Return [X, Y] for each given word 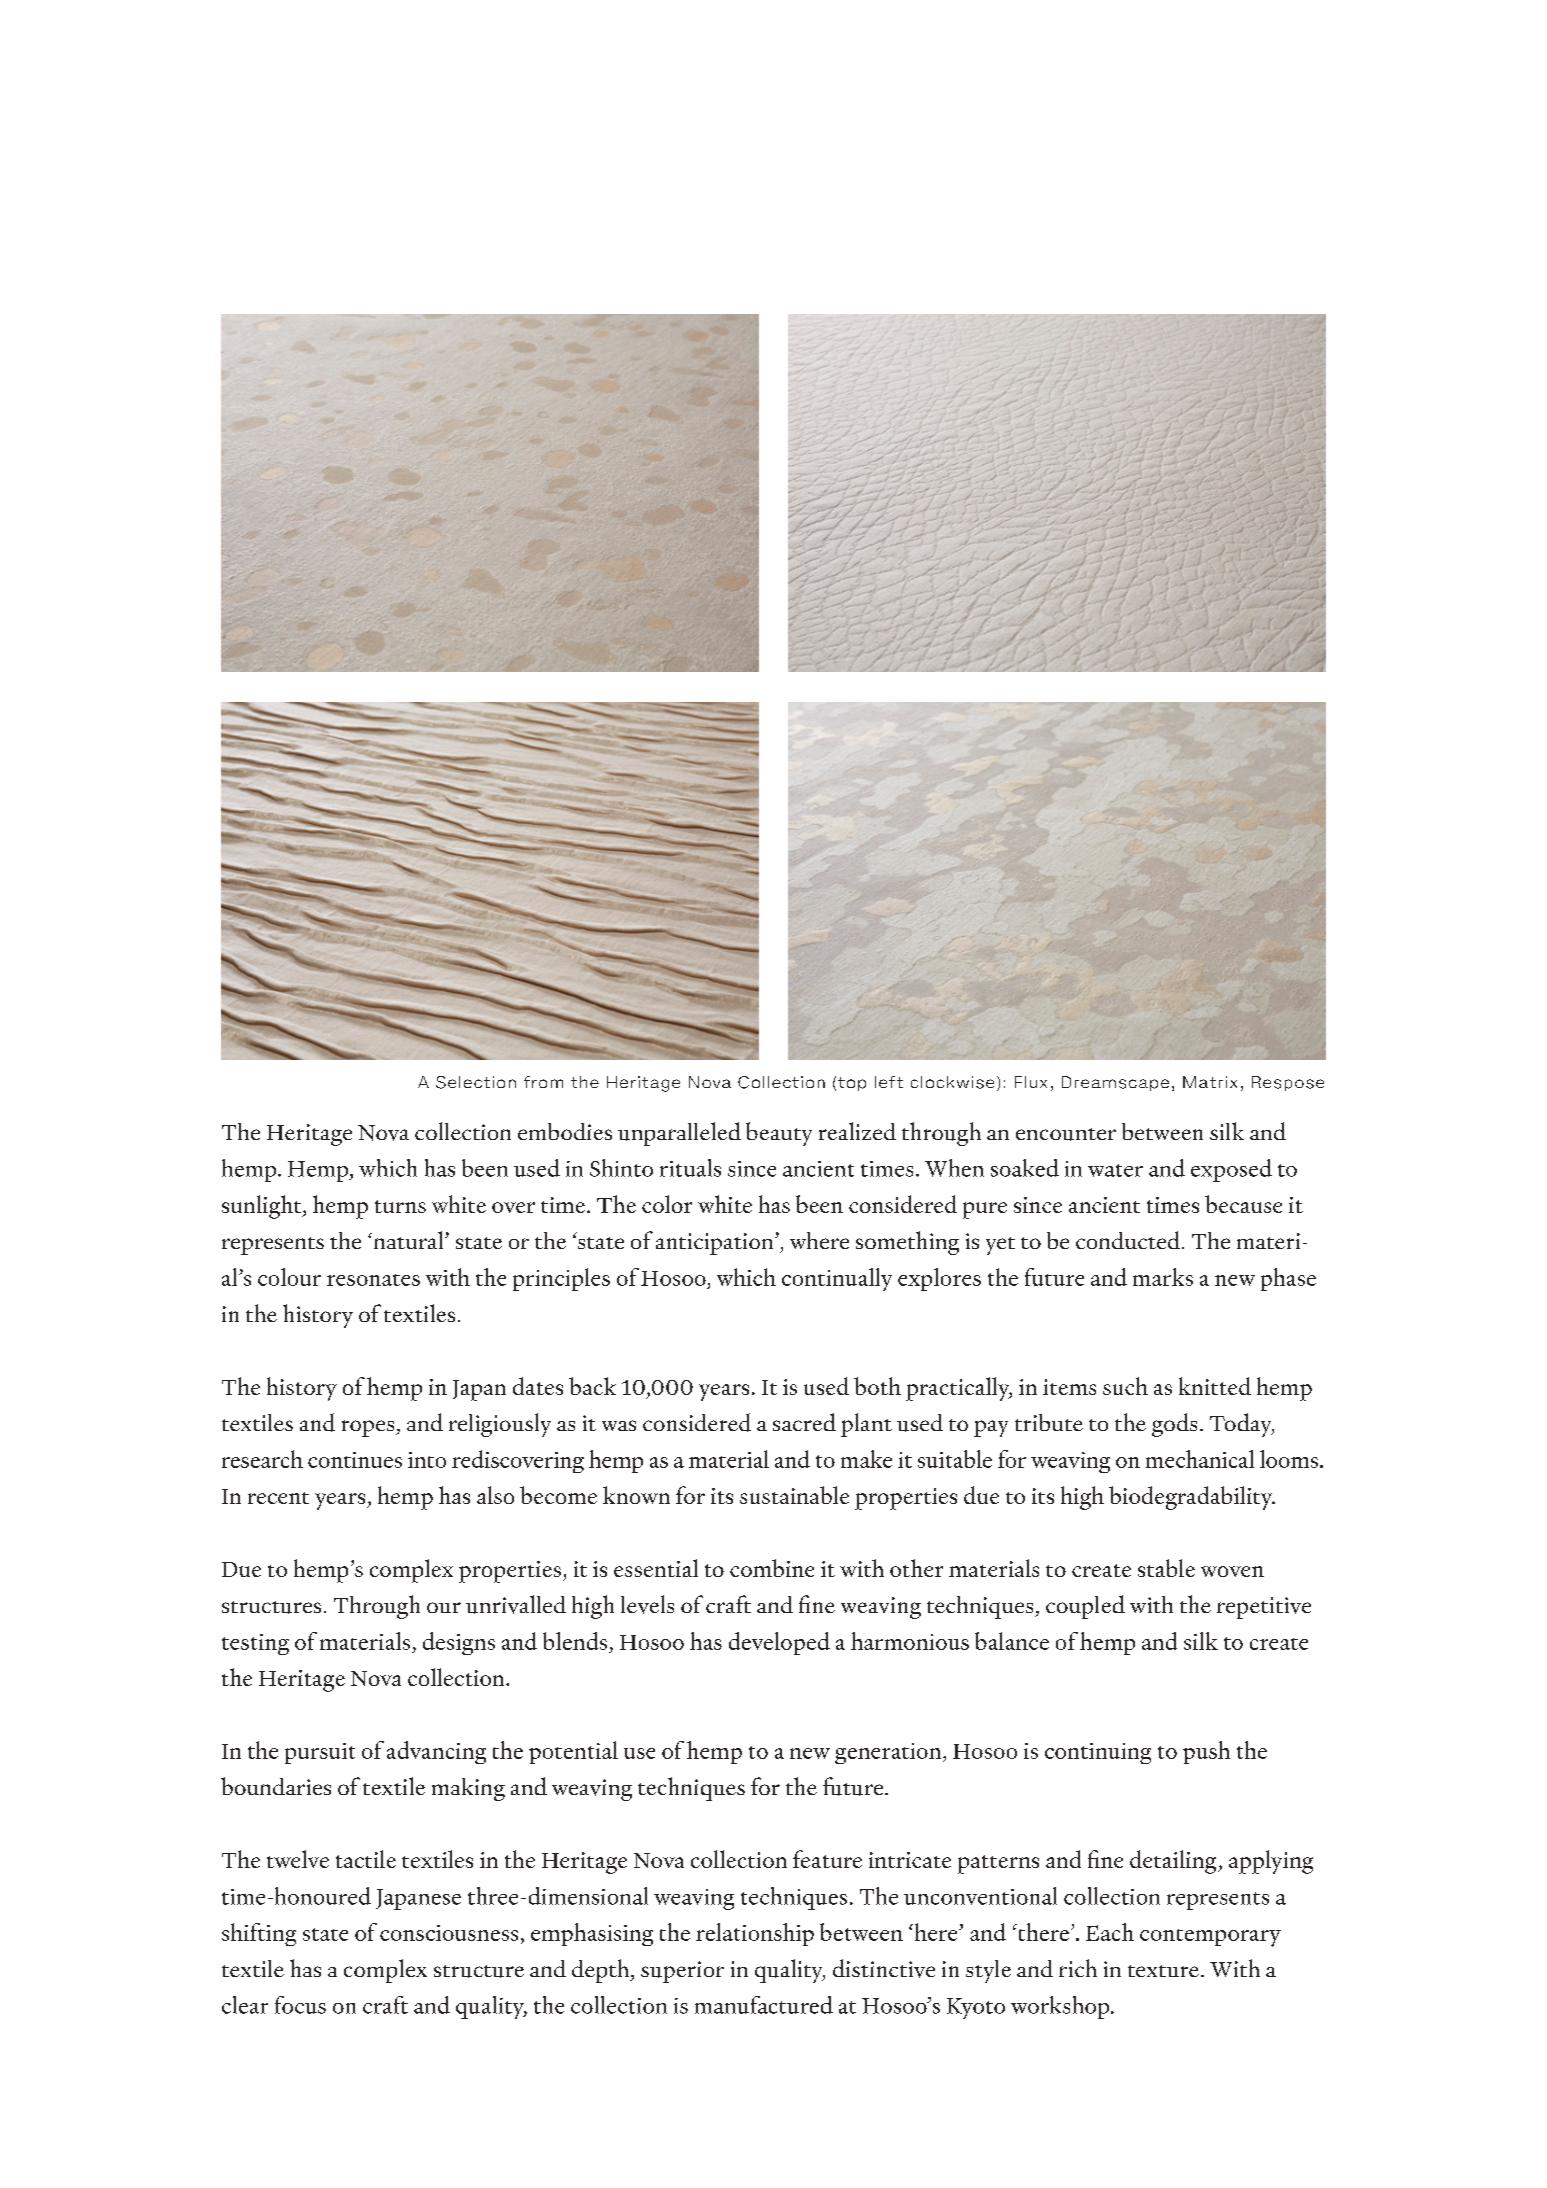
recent [278, 1498]
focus [300, 2005]
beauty [779, 1134]
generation [889, 1753]
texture [1163, 1971]
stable [1166, 1568]
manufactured [764, 2005]
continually [837, 1279]
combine [772, 1568]
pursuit [320, 1753]
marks [1163, 1277]
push [1206, 1752]
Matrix [1210, 1082]
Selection [476, 1082]
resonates [373, 1280]
